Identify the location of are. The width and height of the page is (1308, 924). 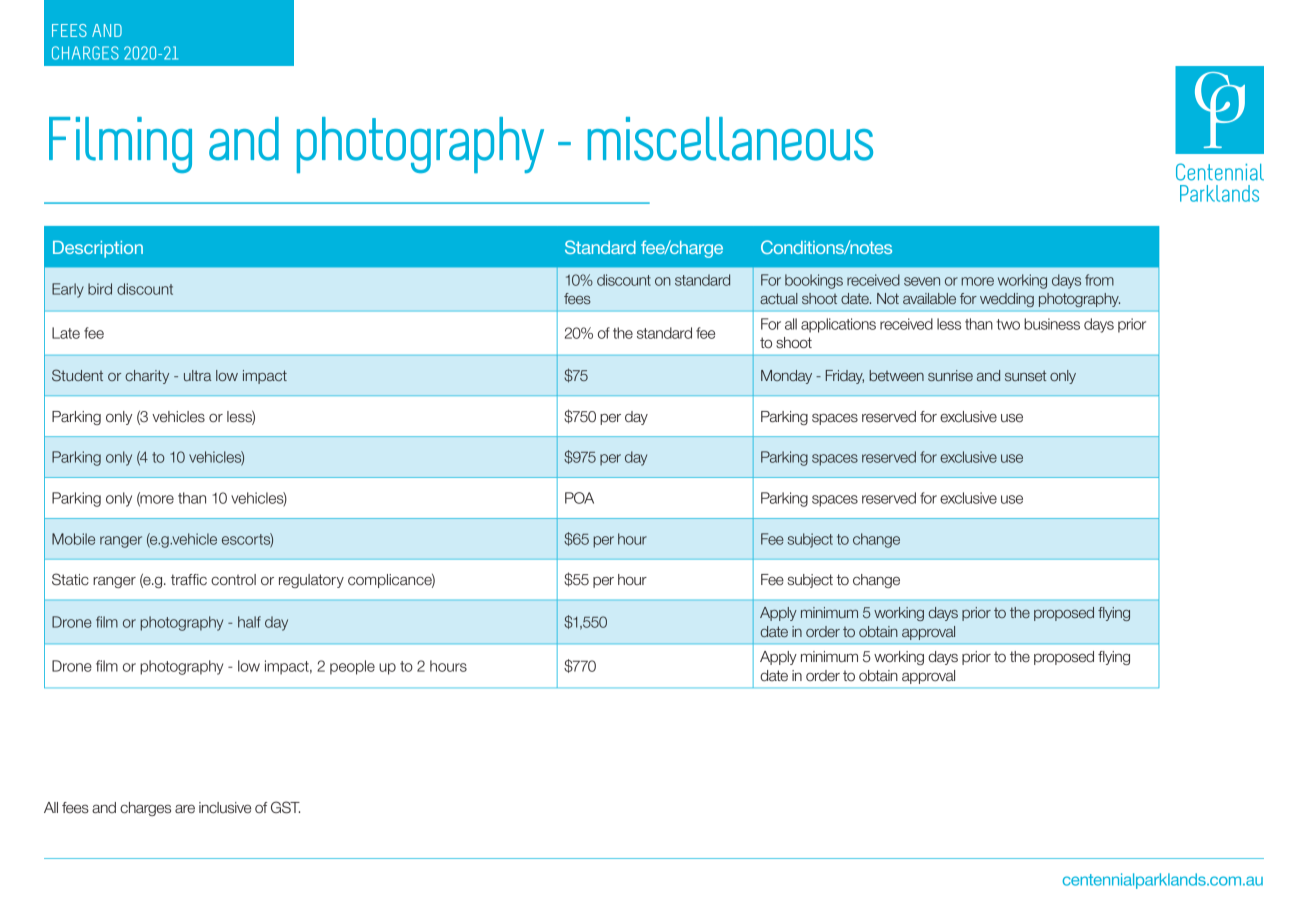
(185, 809).
